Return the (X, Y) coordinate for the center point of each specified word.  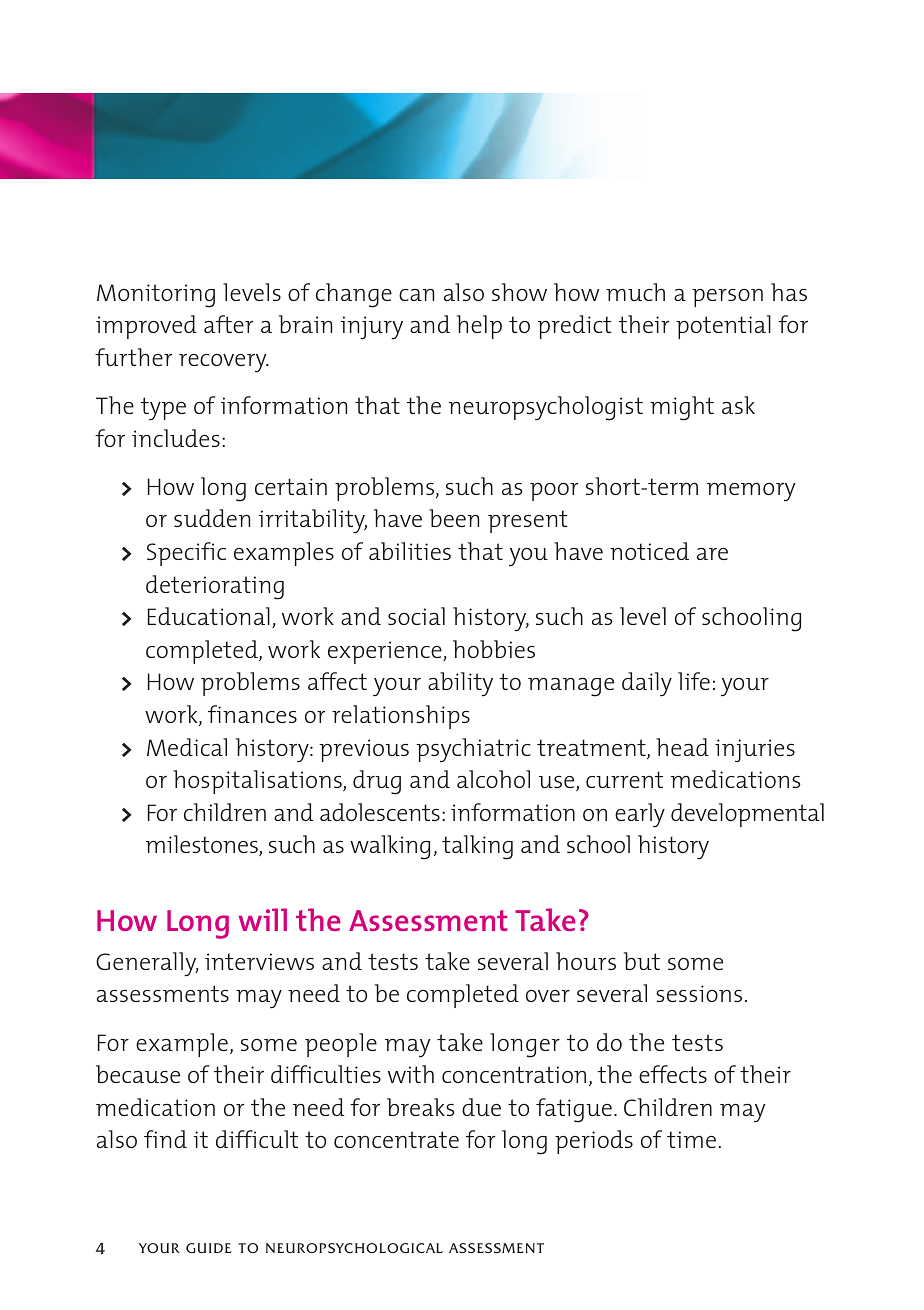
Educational (209, 616)
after (228, 324)
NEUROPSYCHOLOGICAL (354, 1248)
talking (477, 847)
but (642, 961)
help (479, 327)
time (691, 1139)
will (262, 919)
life (694, 681)
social (416, 616)
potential (723, 327)
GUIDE (209, 1248)
